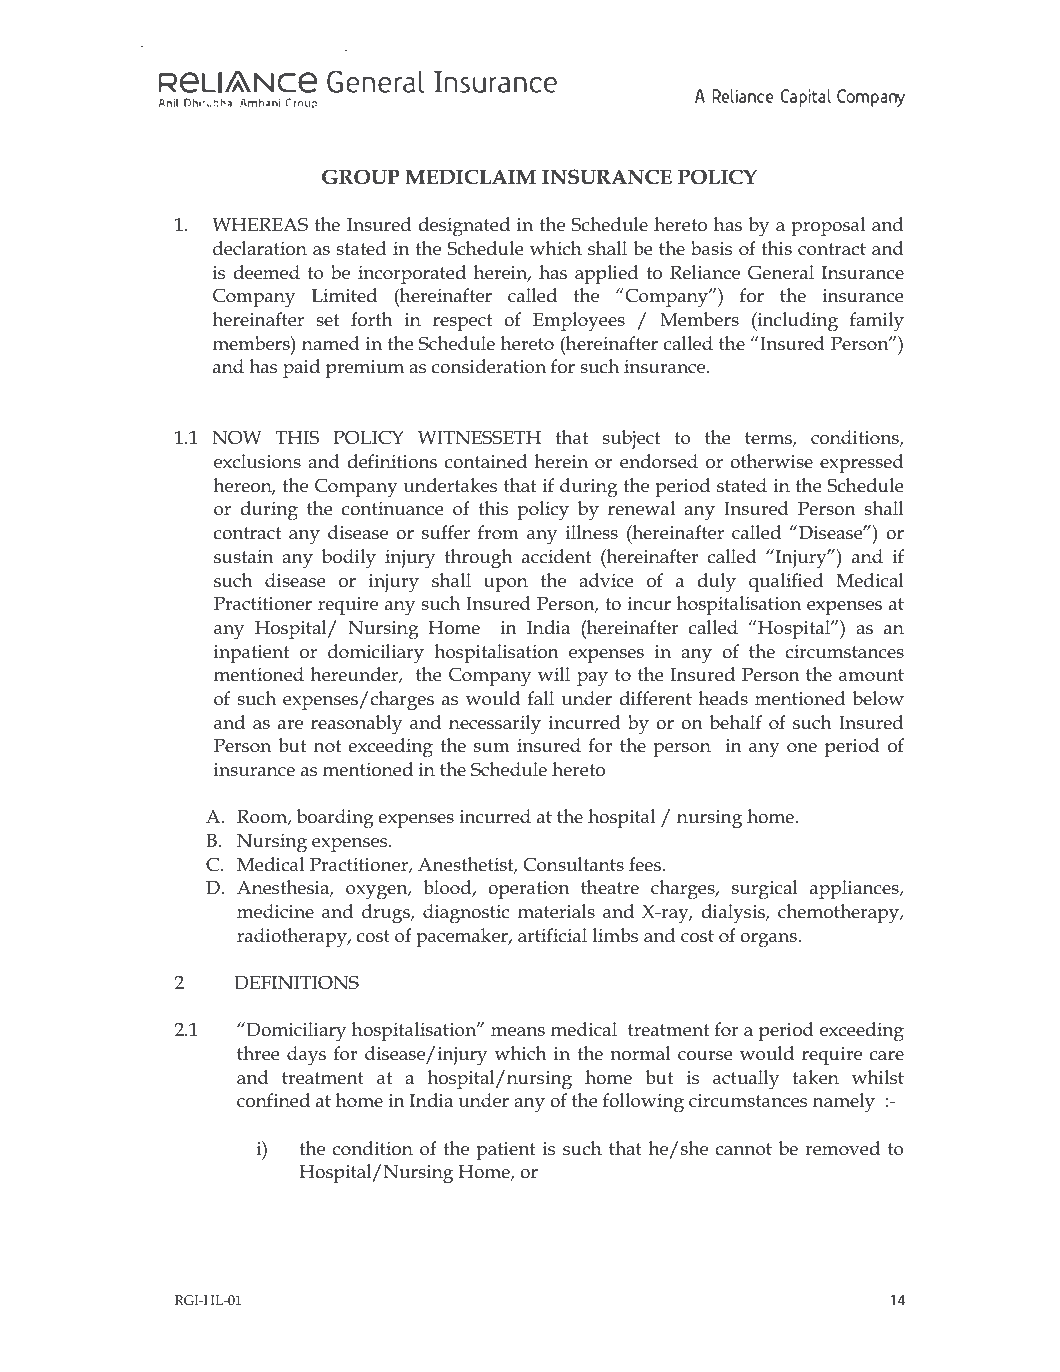 Image resolution: width=1060 pixels, height=1372 pixels. Describe the element at coordinates (828, 226) in the screenshot. I see `proposal` at that location.
